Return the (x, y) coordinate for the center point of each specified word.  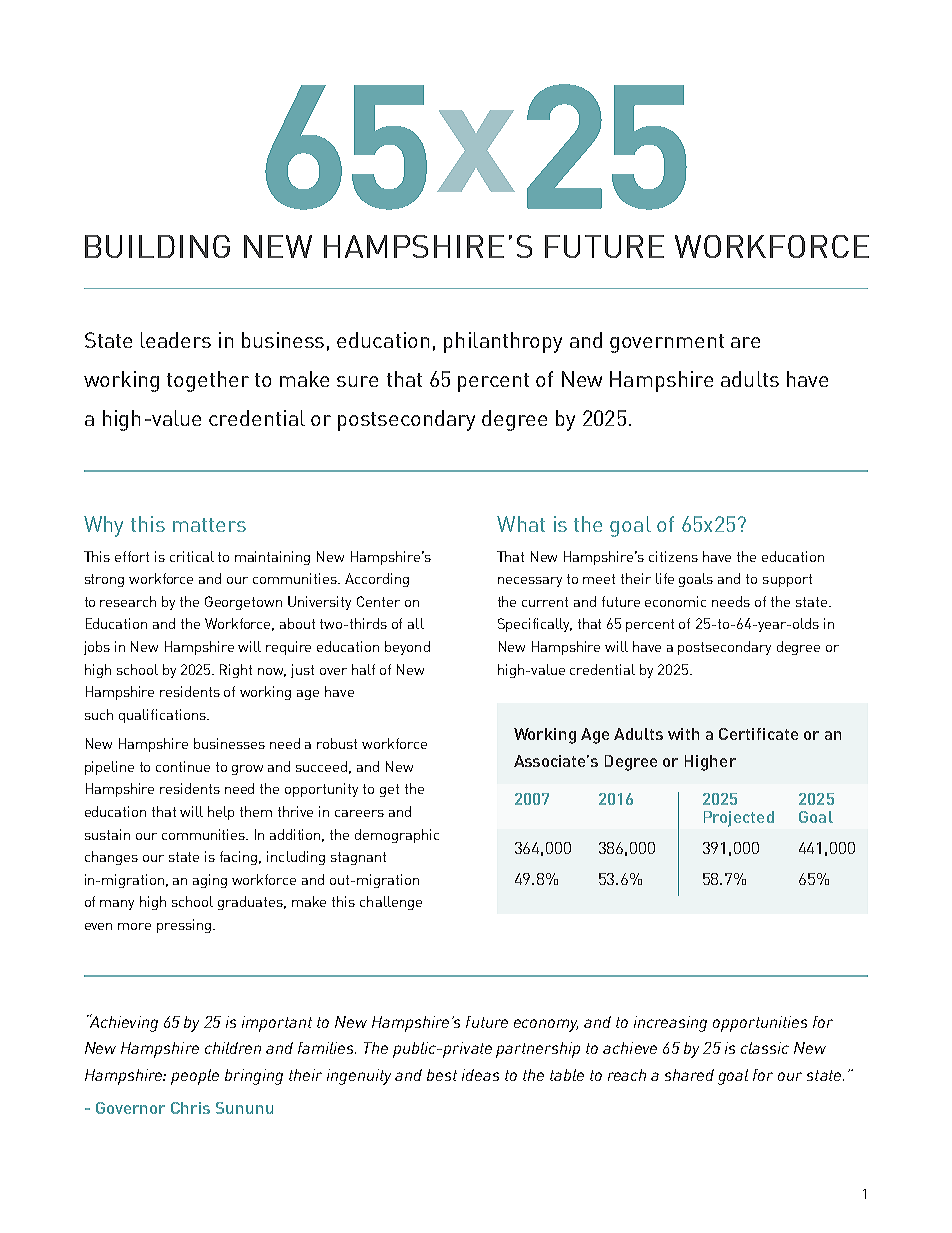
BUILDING (157, 246)
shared (689, 1075)
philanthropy (503, 342)
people (195, 1077)
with (683, 734)
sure (357, 381)
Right (236, 671)
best (442, 1075)
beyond (407, 648)
